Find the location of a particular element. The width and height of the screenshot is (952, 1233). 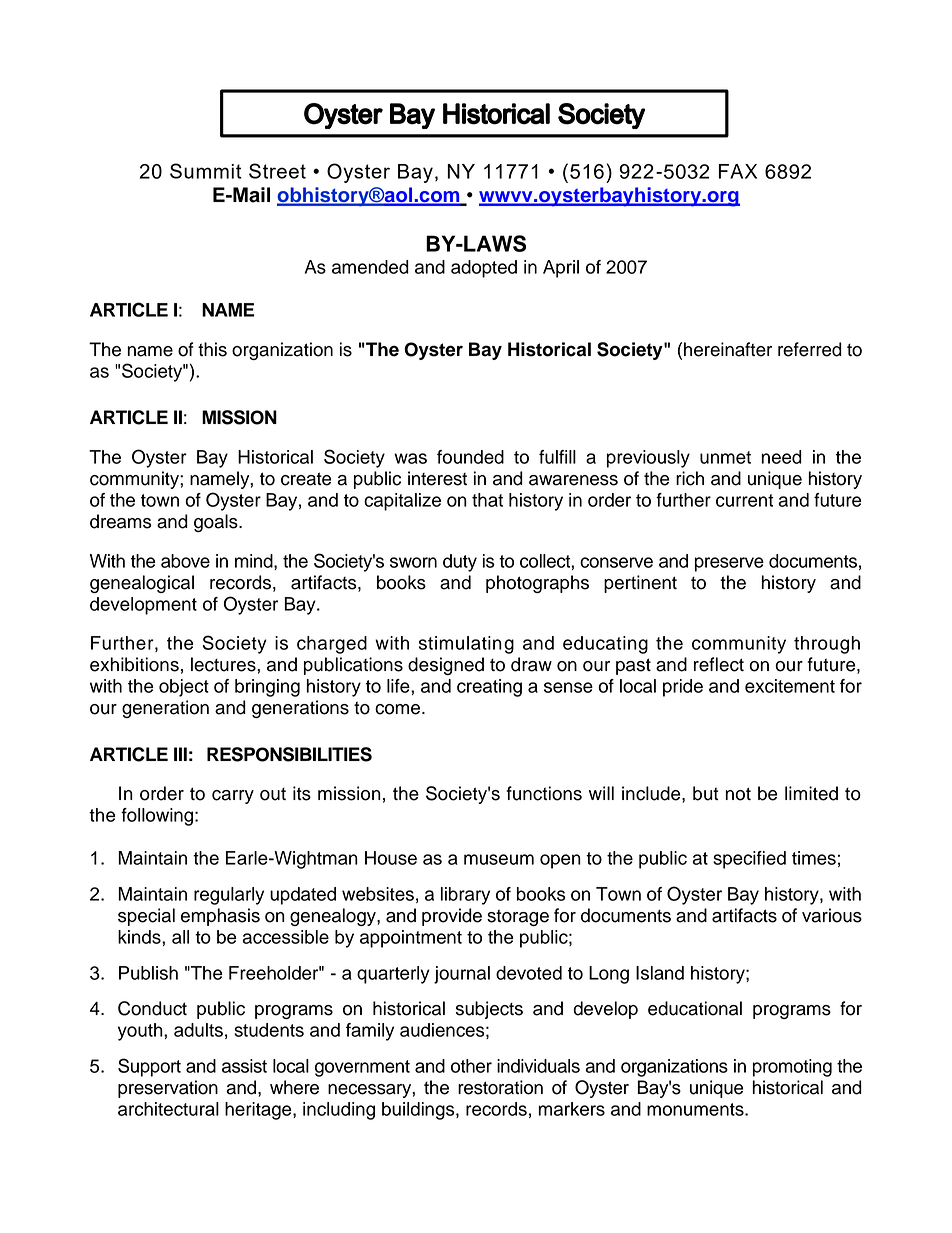

promoting is located at coordinates (792, 1068).
